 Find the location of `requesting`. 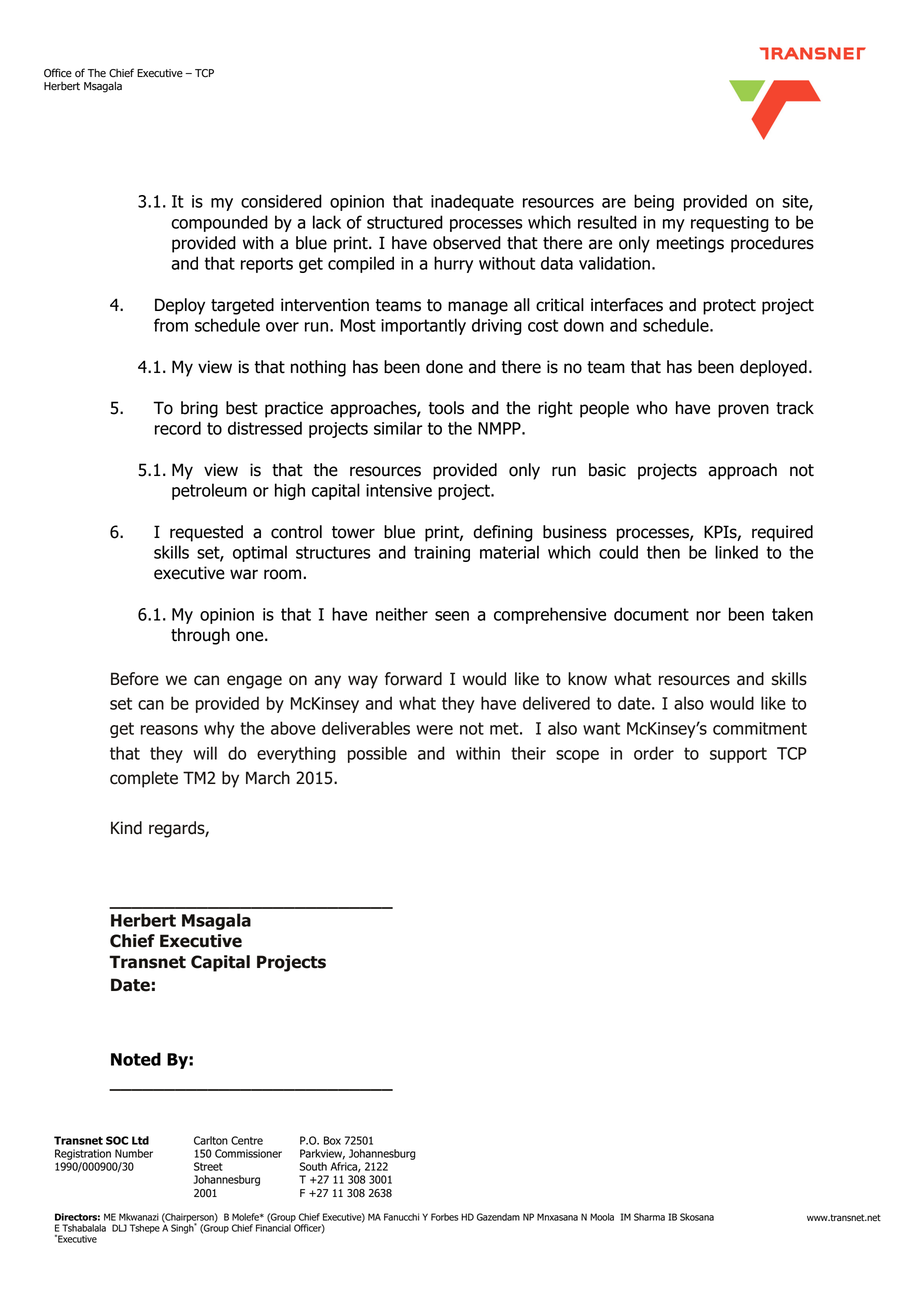

requesting is located at coordinates (730, 224).
